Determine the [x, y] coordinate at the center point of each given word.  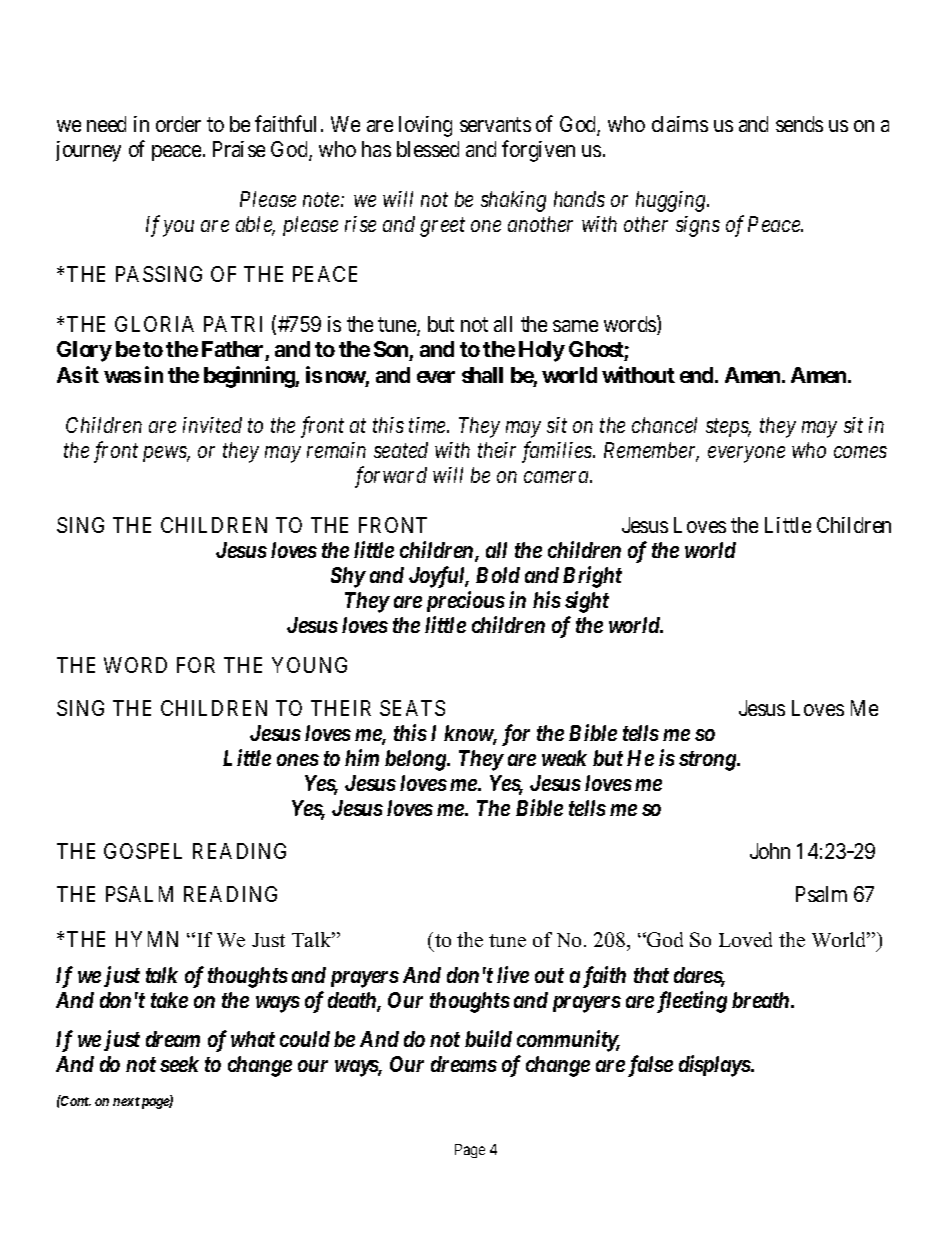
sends [799, 124]
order [178, 124]
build [488, 1038]
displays [715, 1066]
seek [179, 1064]
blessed [428, 149]
